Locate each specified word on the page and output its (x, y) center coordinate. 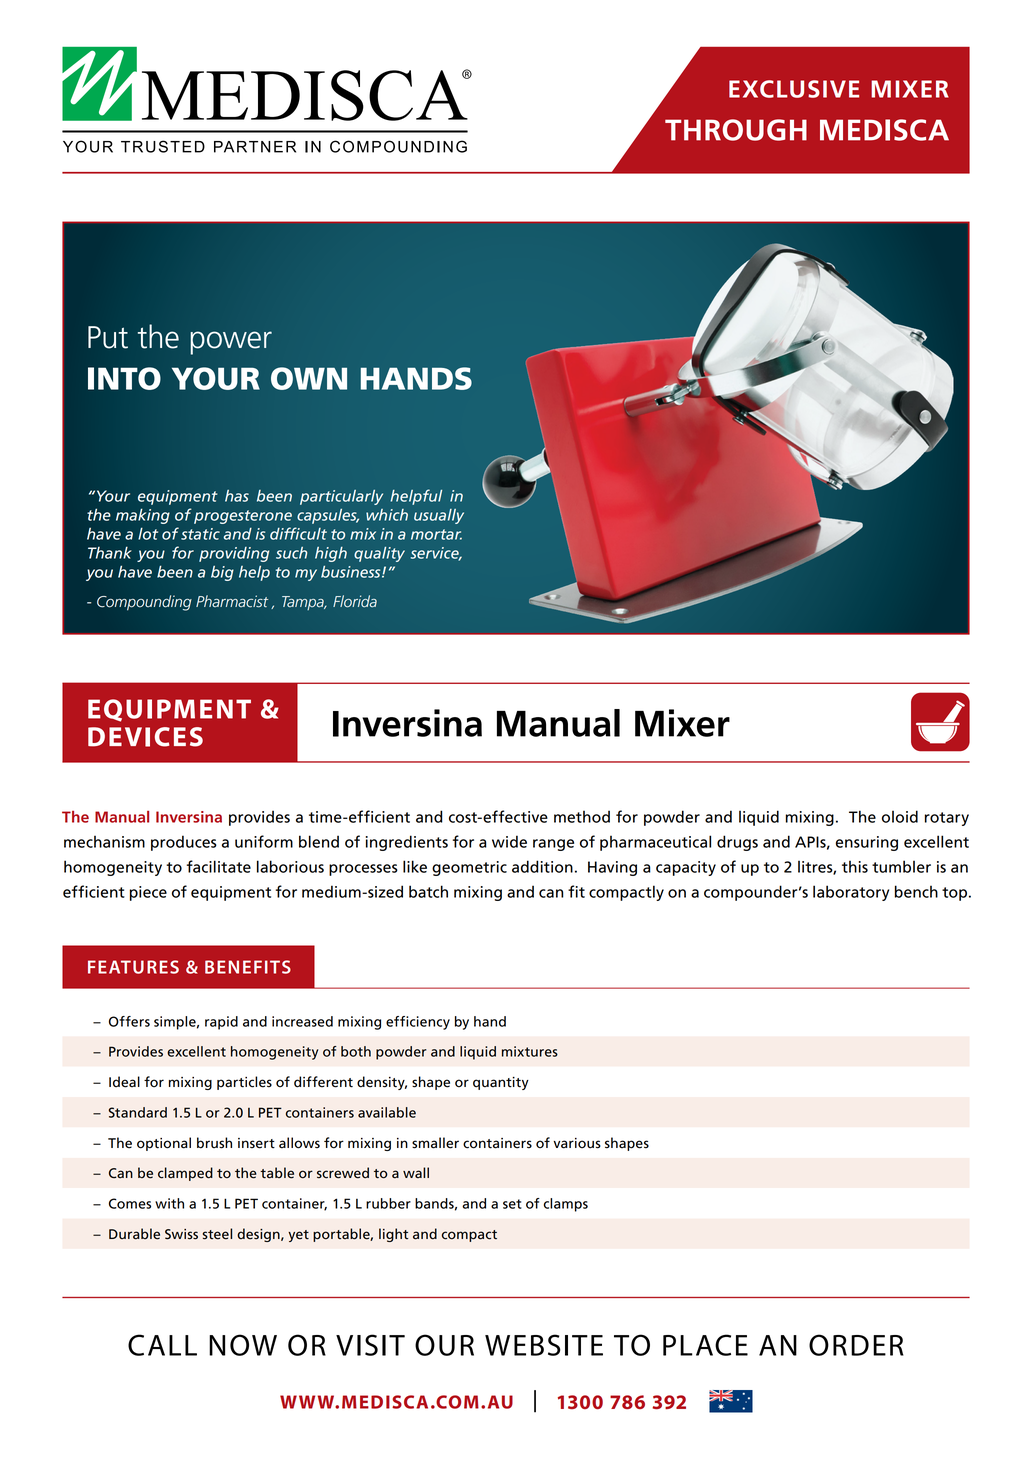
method (582, 816)
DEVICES (145, 737)
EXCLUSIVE (794, 89)
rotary (947, 819)
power (231, 343)
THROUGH (736, 130)
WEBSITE (544, 1345)
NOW (243, 1345)
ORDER (856, 1345)
